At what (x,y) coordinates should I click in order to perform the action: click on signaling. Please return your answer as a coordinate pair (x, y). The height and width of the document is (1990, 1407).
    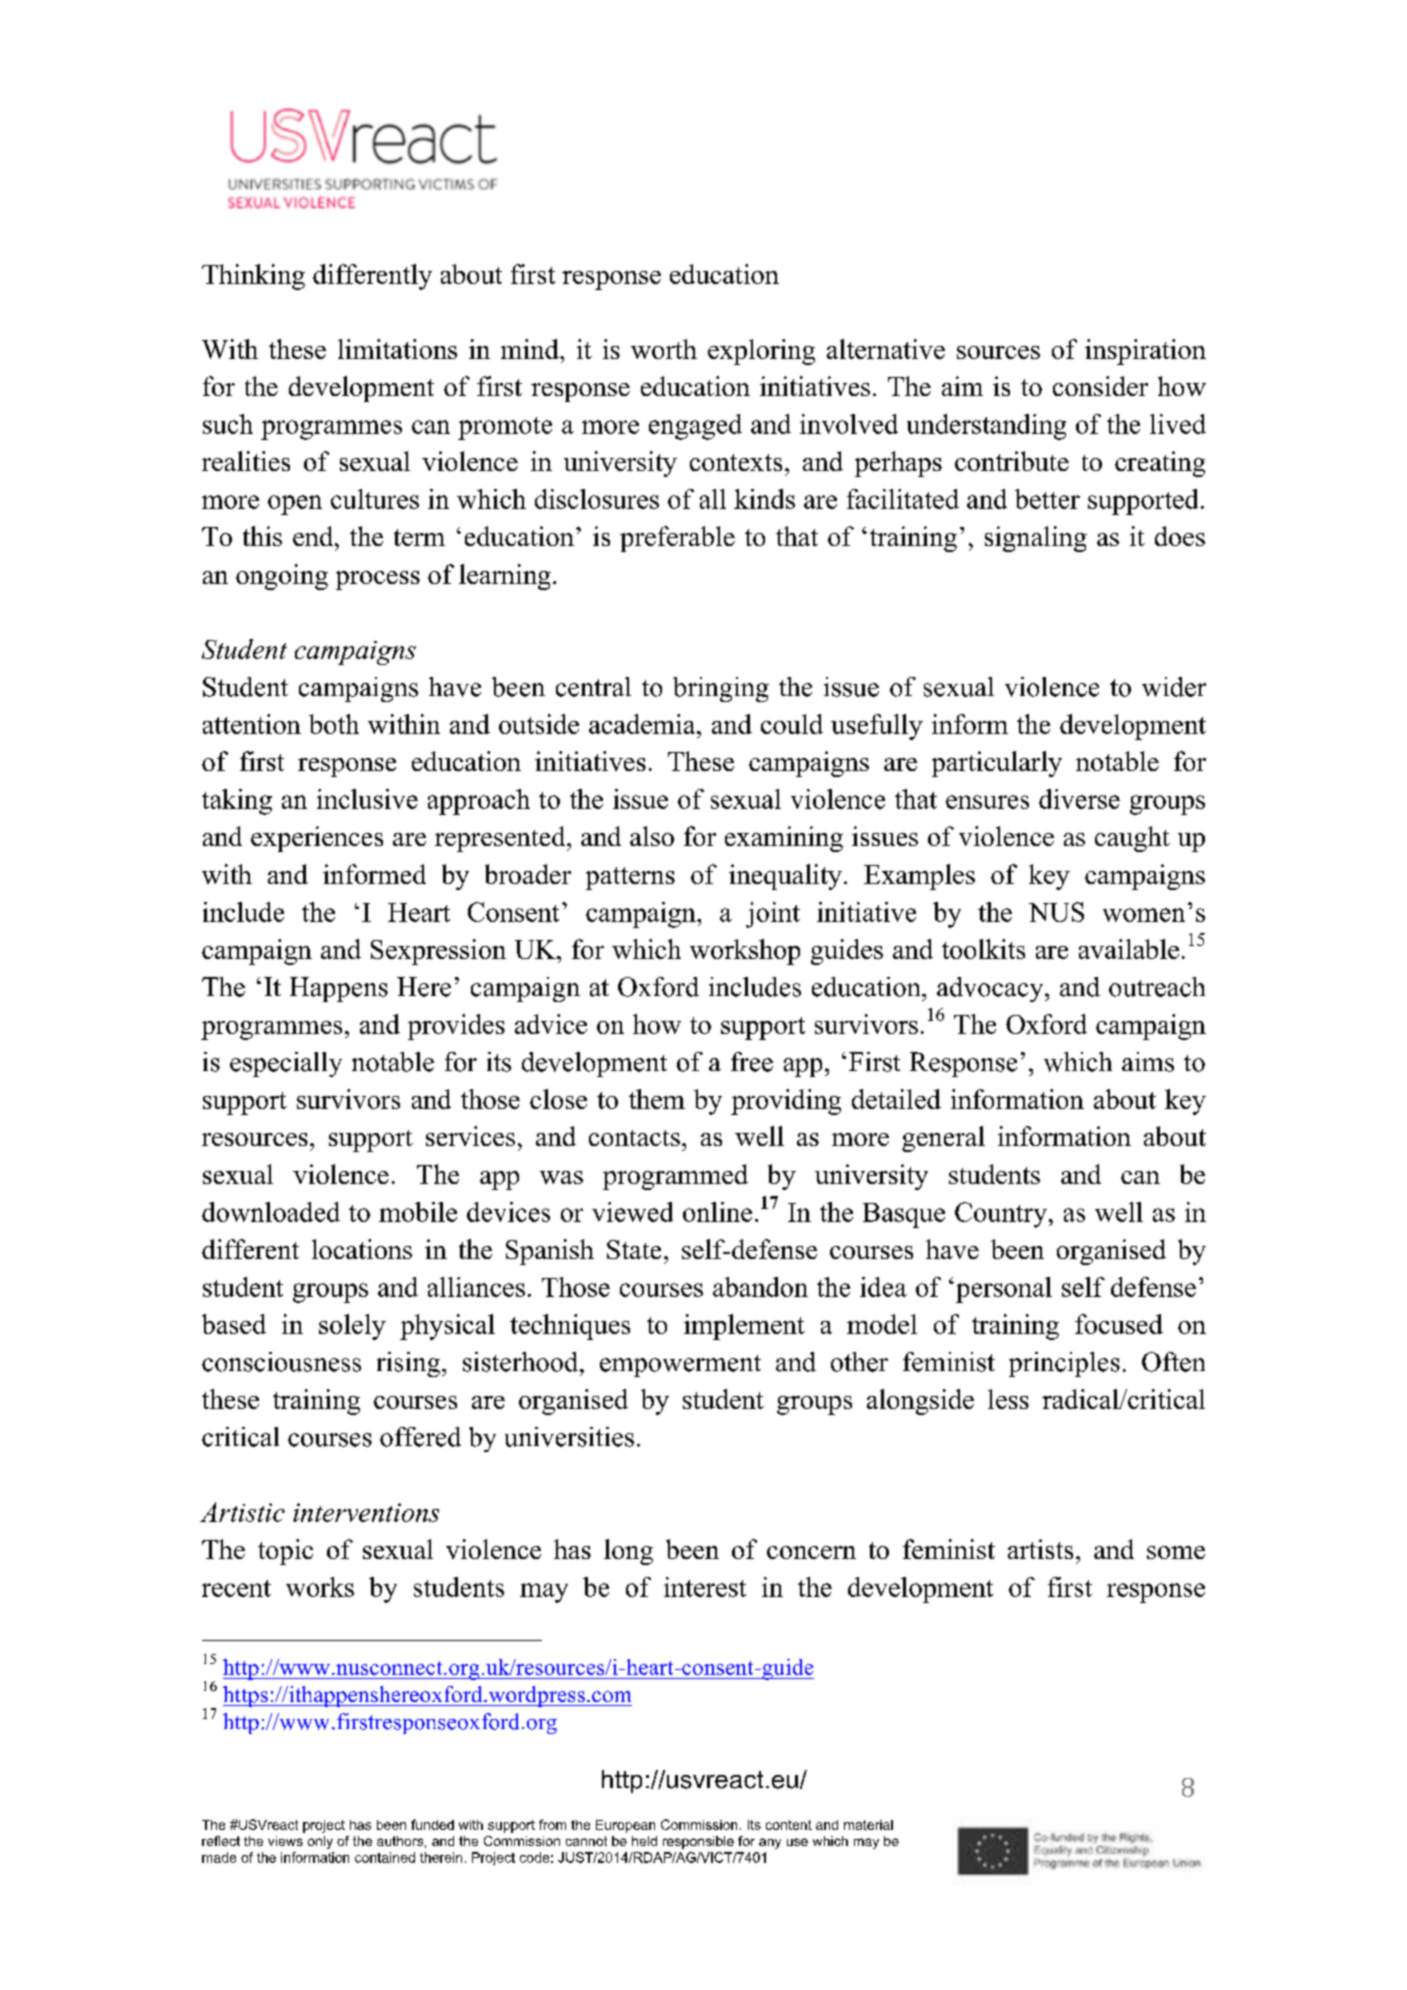
    Looking at the image, I should click on (1036, 539).
